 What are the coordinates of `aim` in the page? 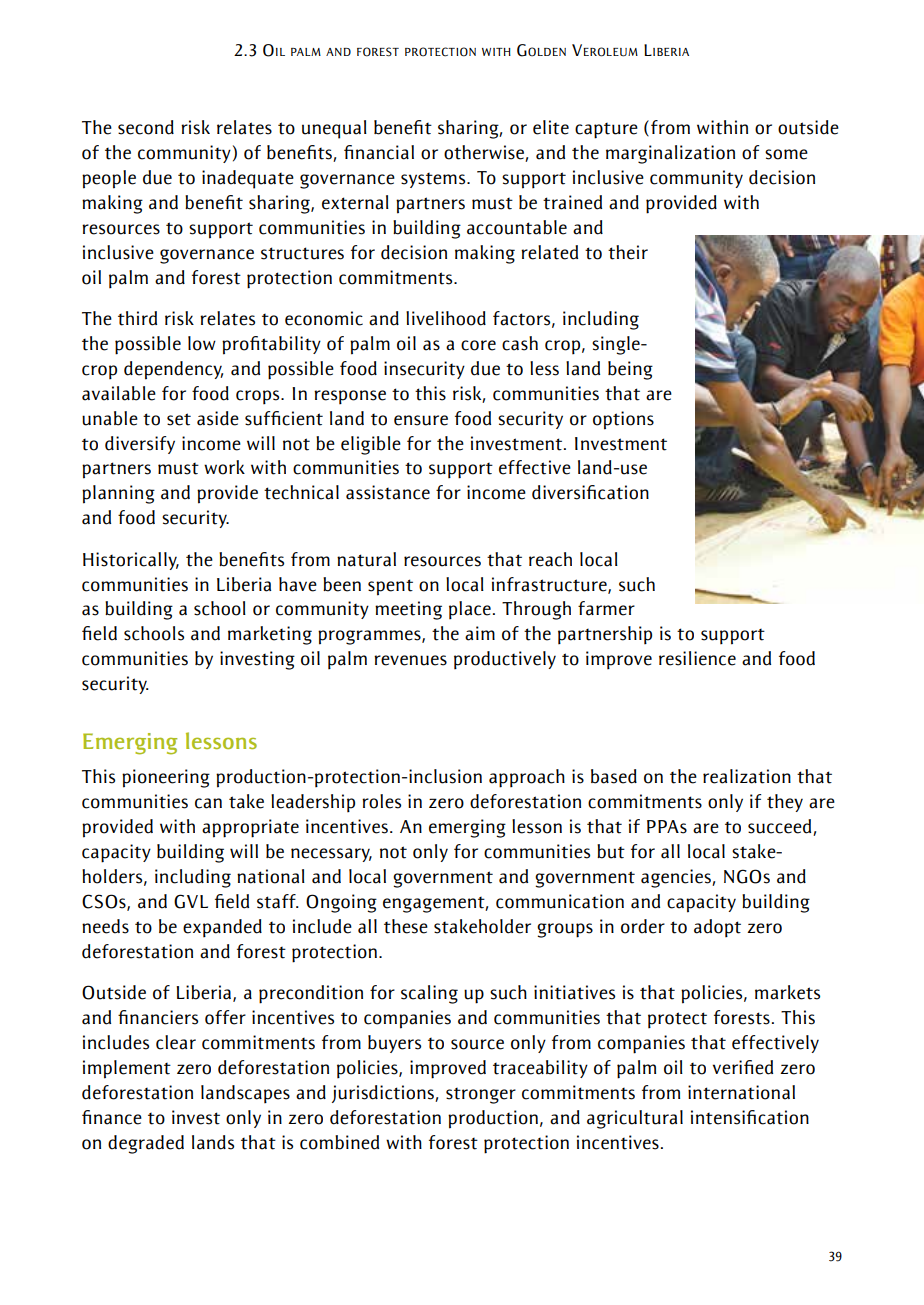 It's located at (480, 633).
